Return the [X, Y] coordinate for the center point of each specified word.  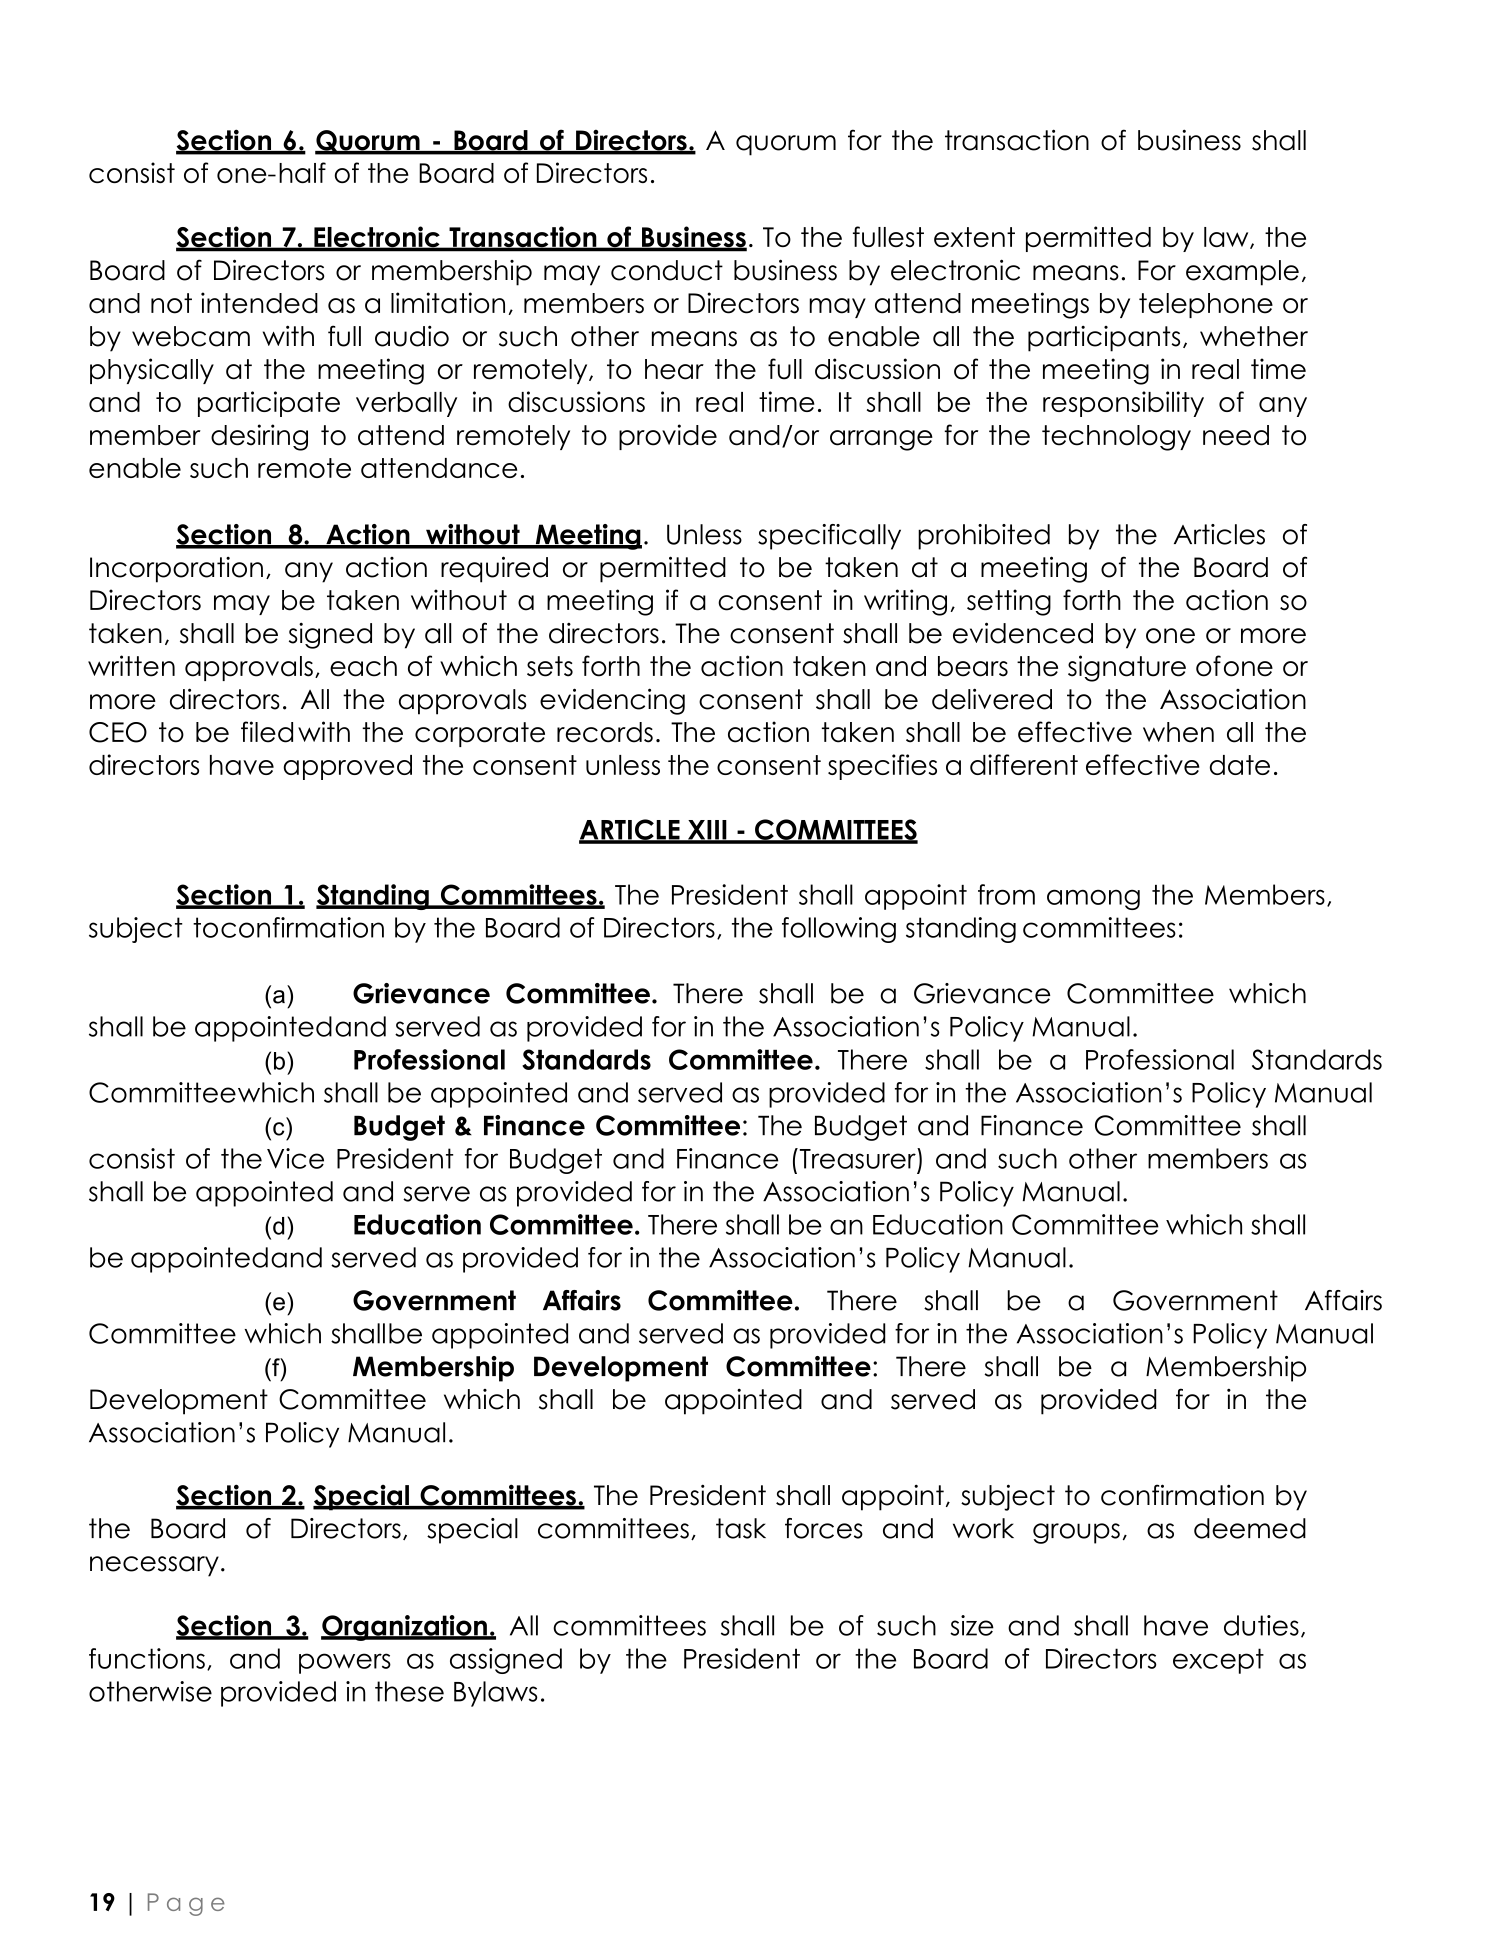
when [1178, 732]
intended [259, 303]
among [1093, 899]
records [605, 732]
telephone [1206, 305]
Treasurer [857, 1158]
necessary [154, 1566]
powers [345, 1663]
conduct [667, 270]
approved [347, 767]
